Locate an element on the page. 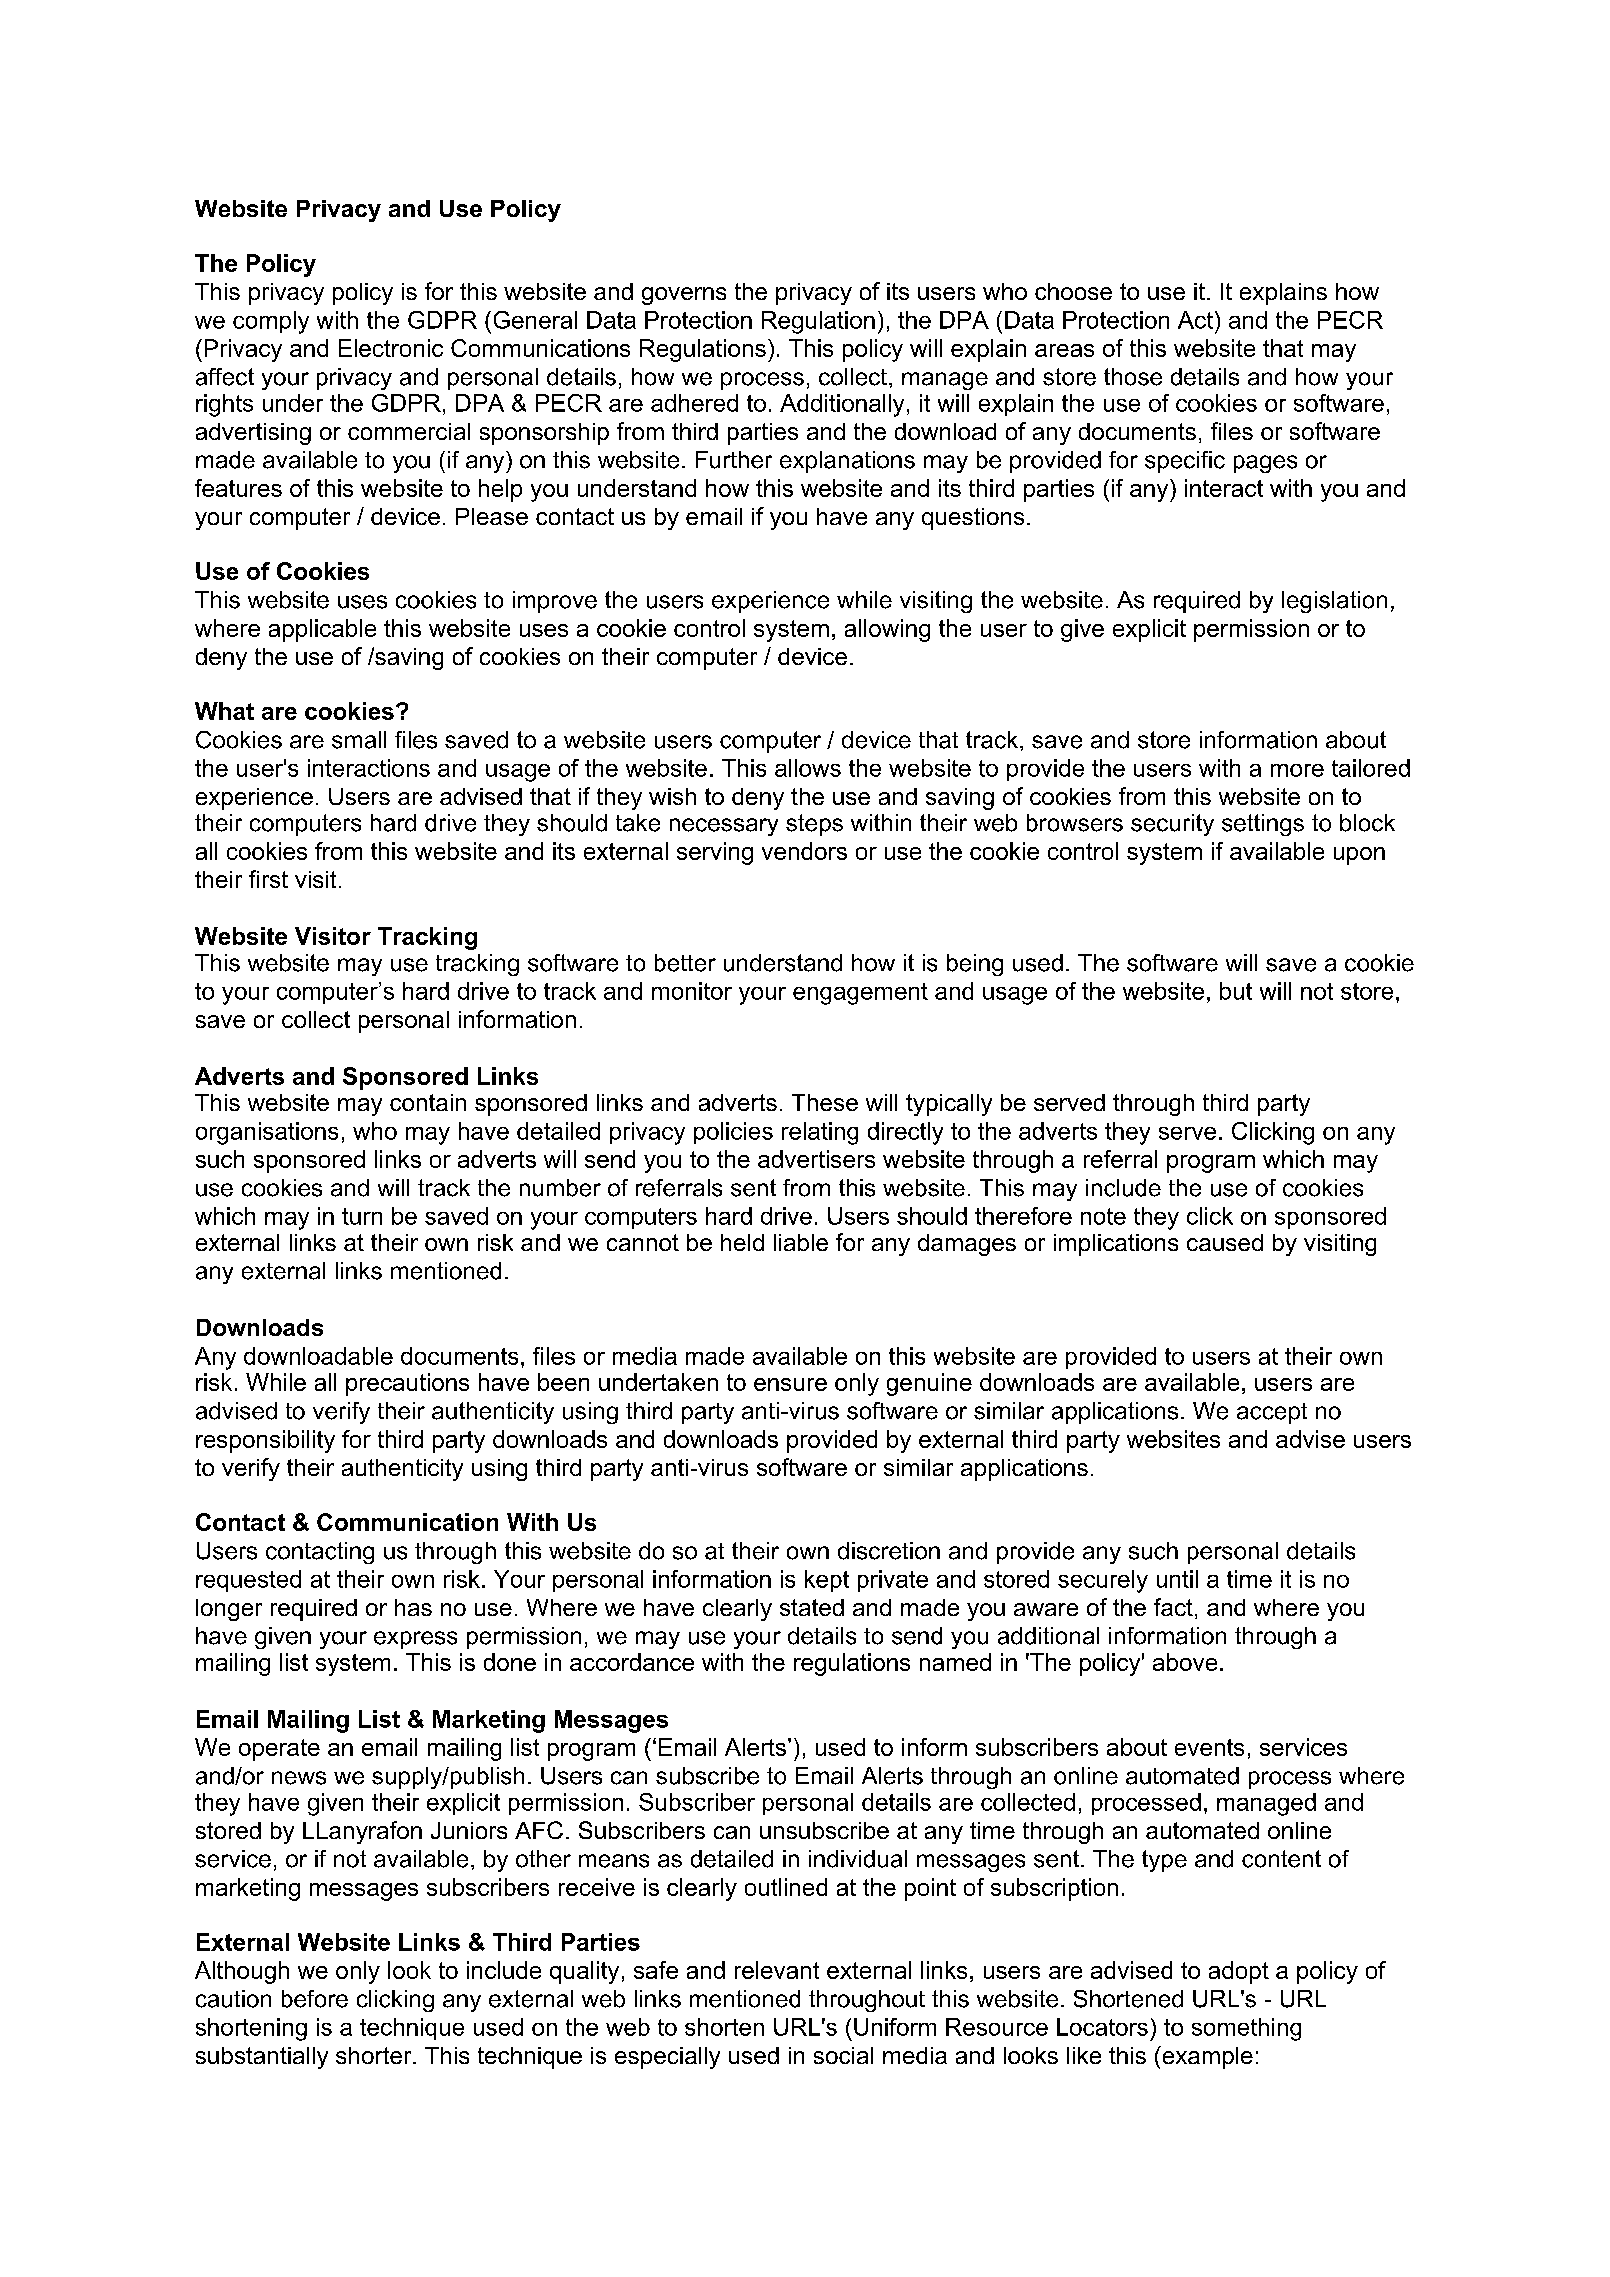 Image resolution: width=1610 pixels, height=2277 pixels. note is located at coordinates (1103, 1216).
